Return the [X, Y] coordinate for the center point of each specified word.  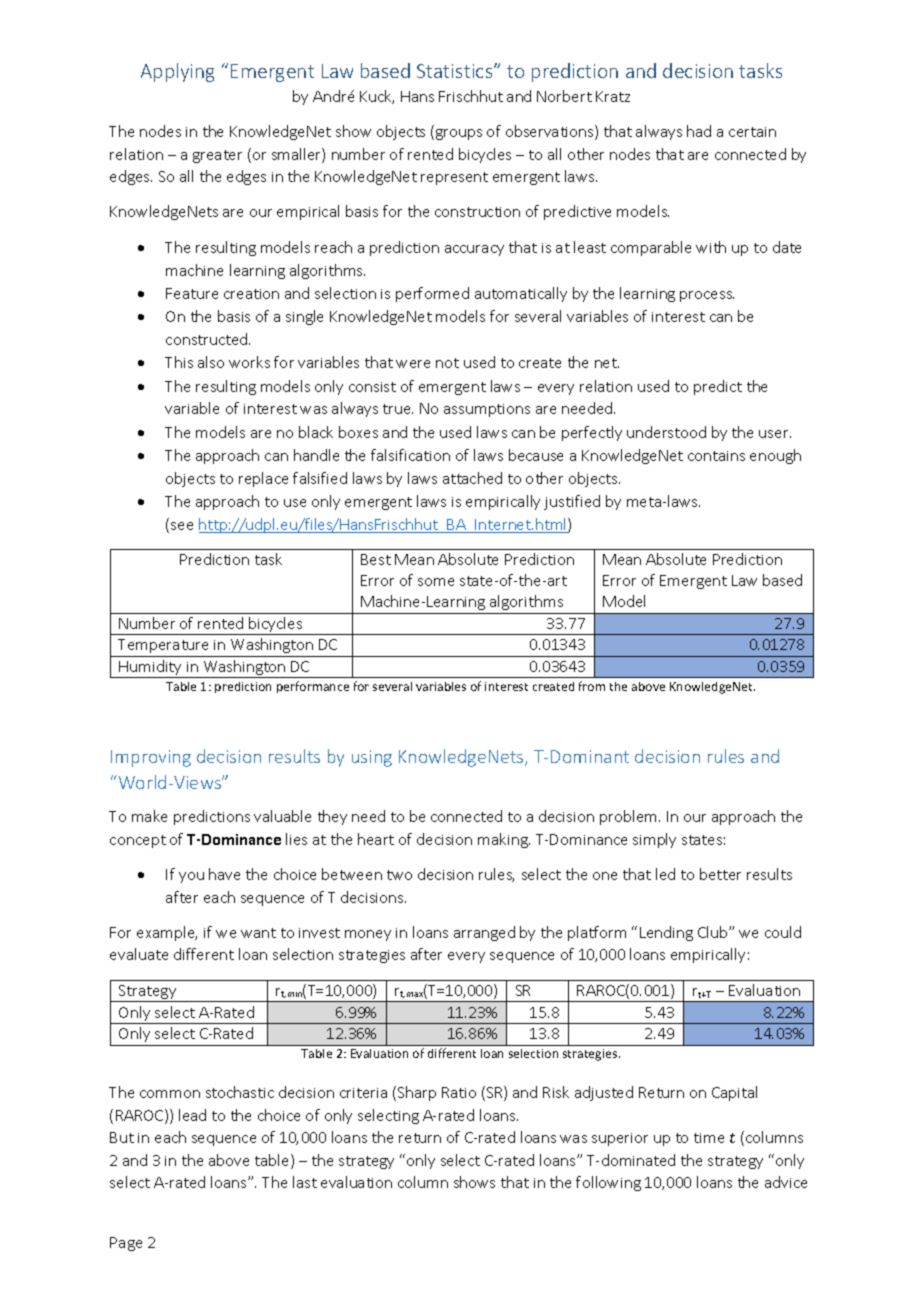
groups [457, 134]
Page [126, 1244]
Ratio [459, 1092]
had [699, 131]
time [709, 1138]
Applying [177, 72]
